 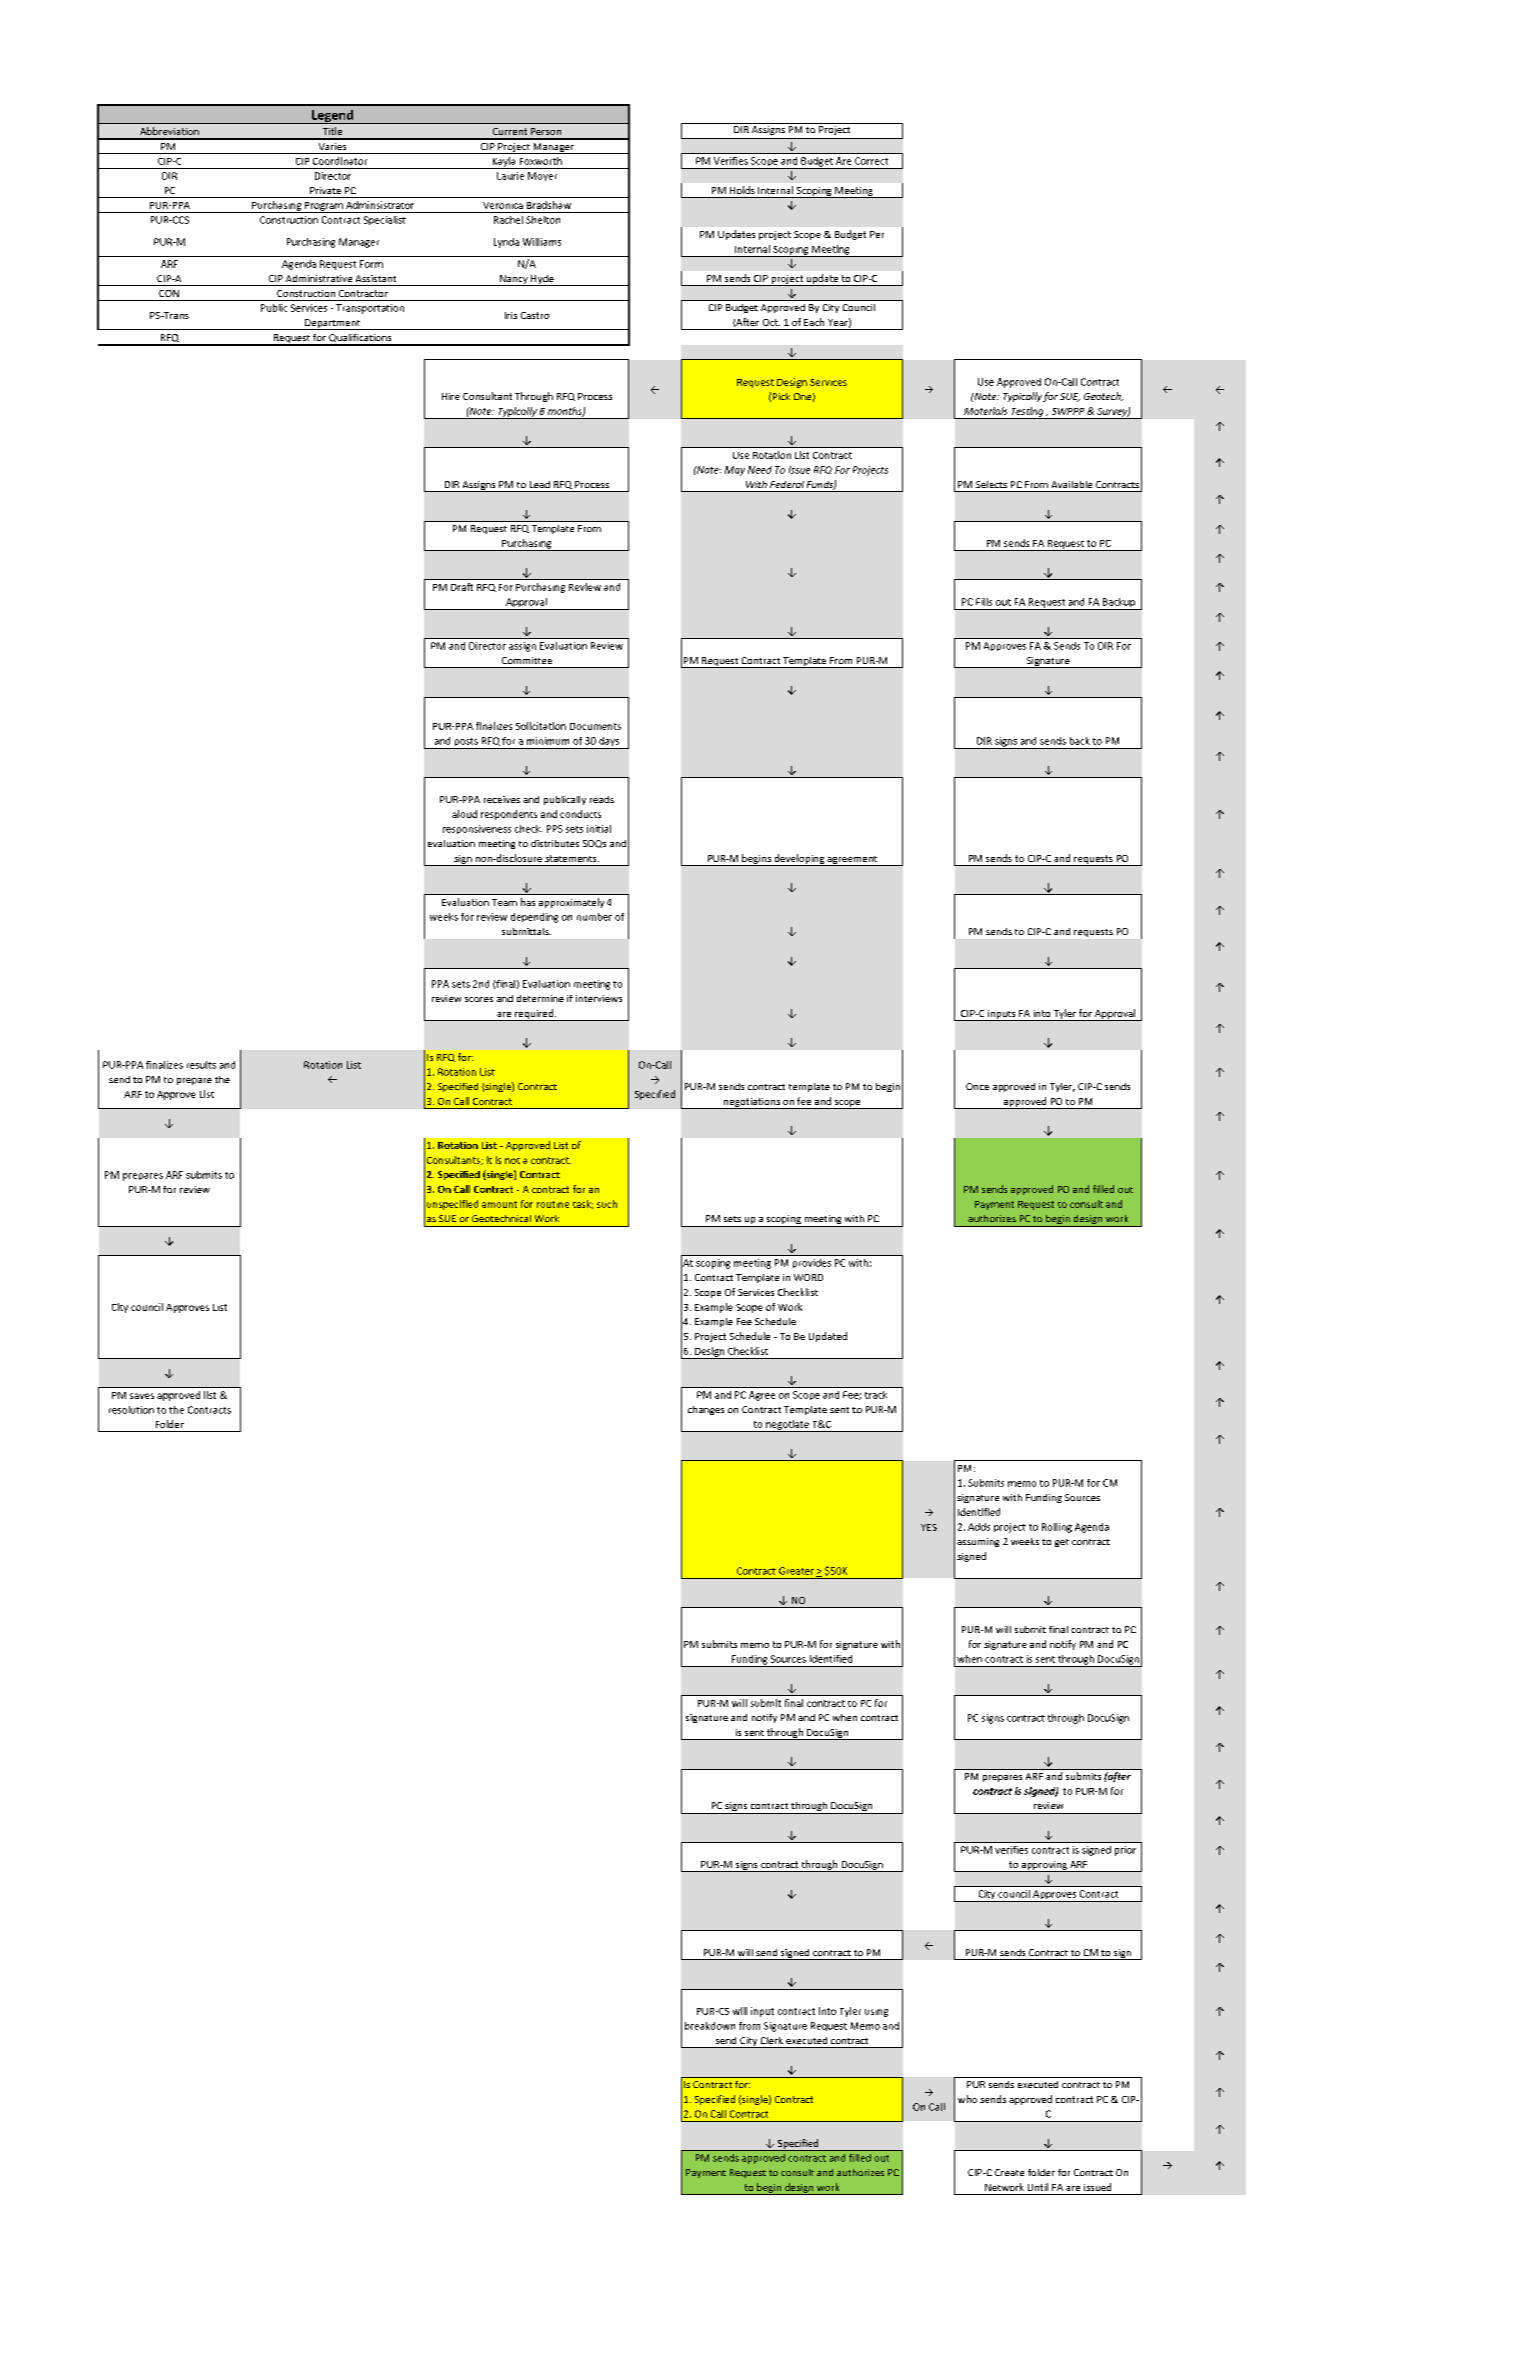 What do you see at coordinates (325, 190) in the page?
I see `Private` at bounding box center [325, 190].
